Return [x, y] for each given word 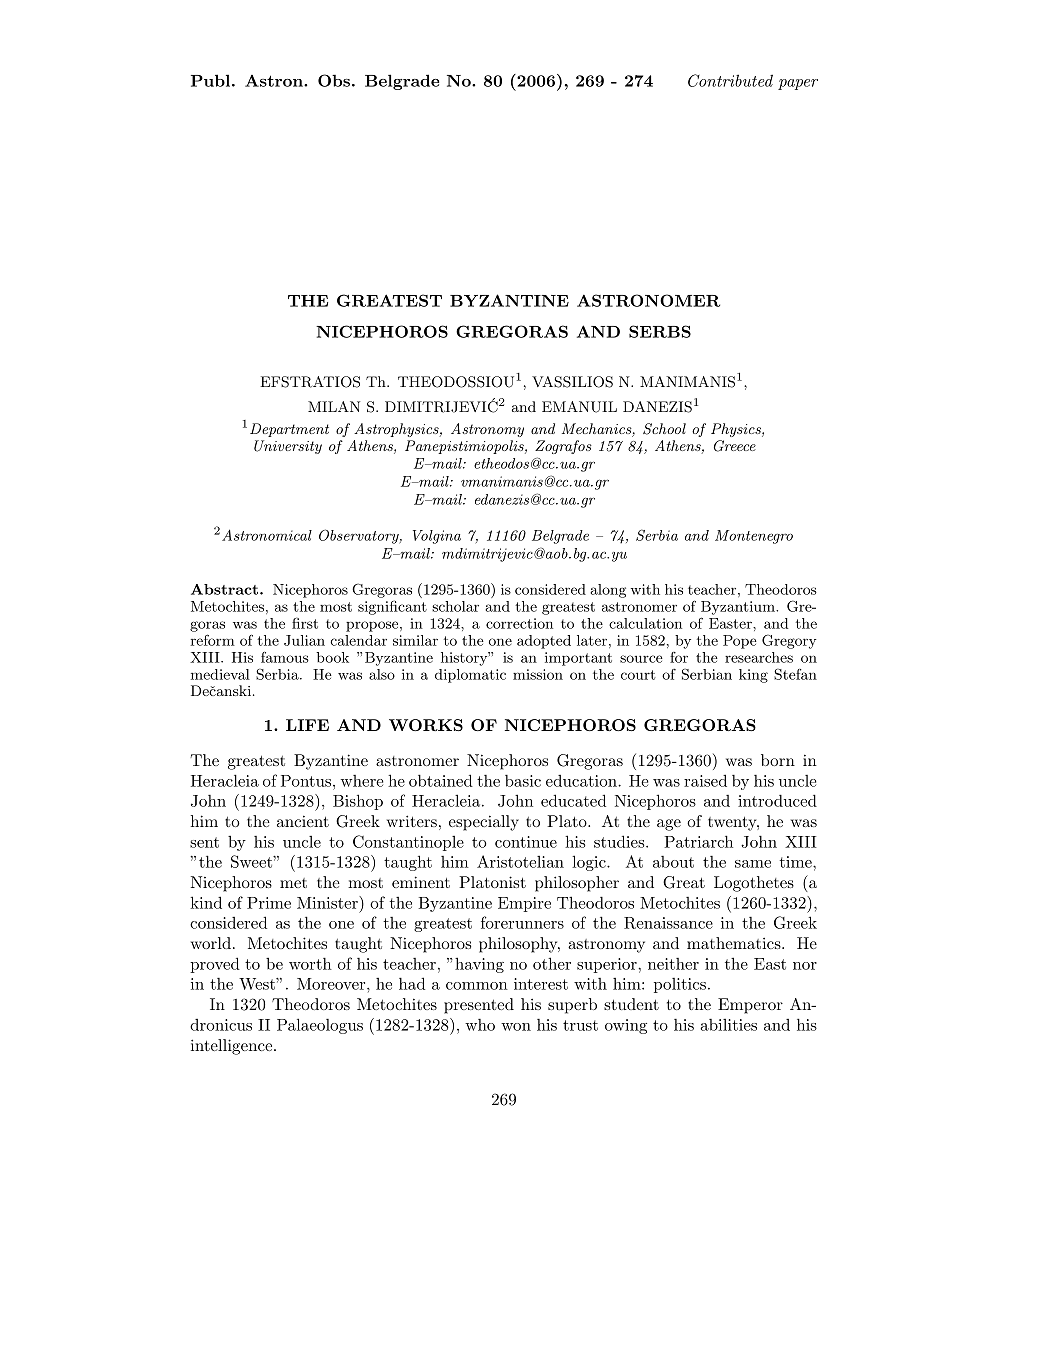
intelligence [233, 1047]
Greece [735, 446]
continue [526, 842]
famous [285, 657]
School [664, 429]
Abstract [226, 589]
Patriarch [698, 841]
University [288, 447]
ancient [303, 821]
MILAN [334, 406]
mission [538, 674]
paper [798, 84]
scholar [455, 606]
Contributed [730, 80]
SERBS [660, 331]
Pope [740, 642]
